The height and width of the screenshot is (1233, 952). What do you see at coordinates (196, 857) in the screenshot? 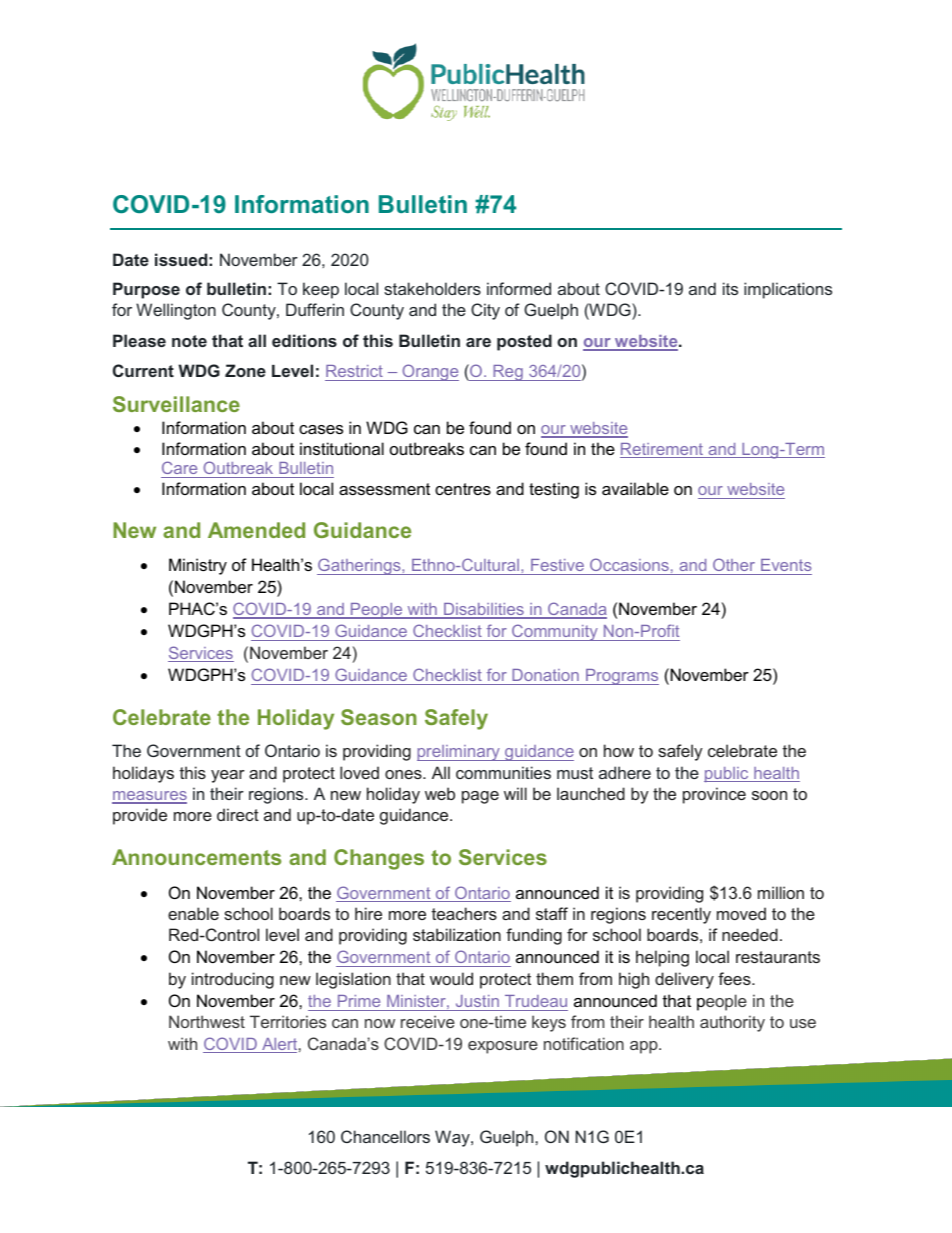
I see `Announcements` at bounding box center [196, 857].
